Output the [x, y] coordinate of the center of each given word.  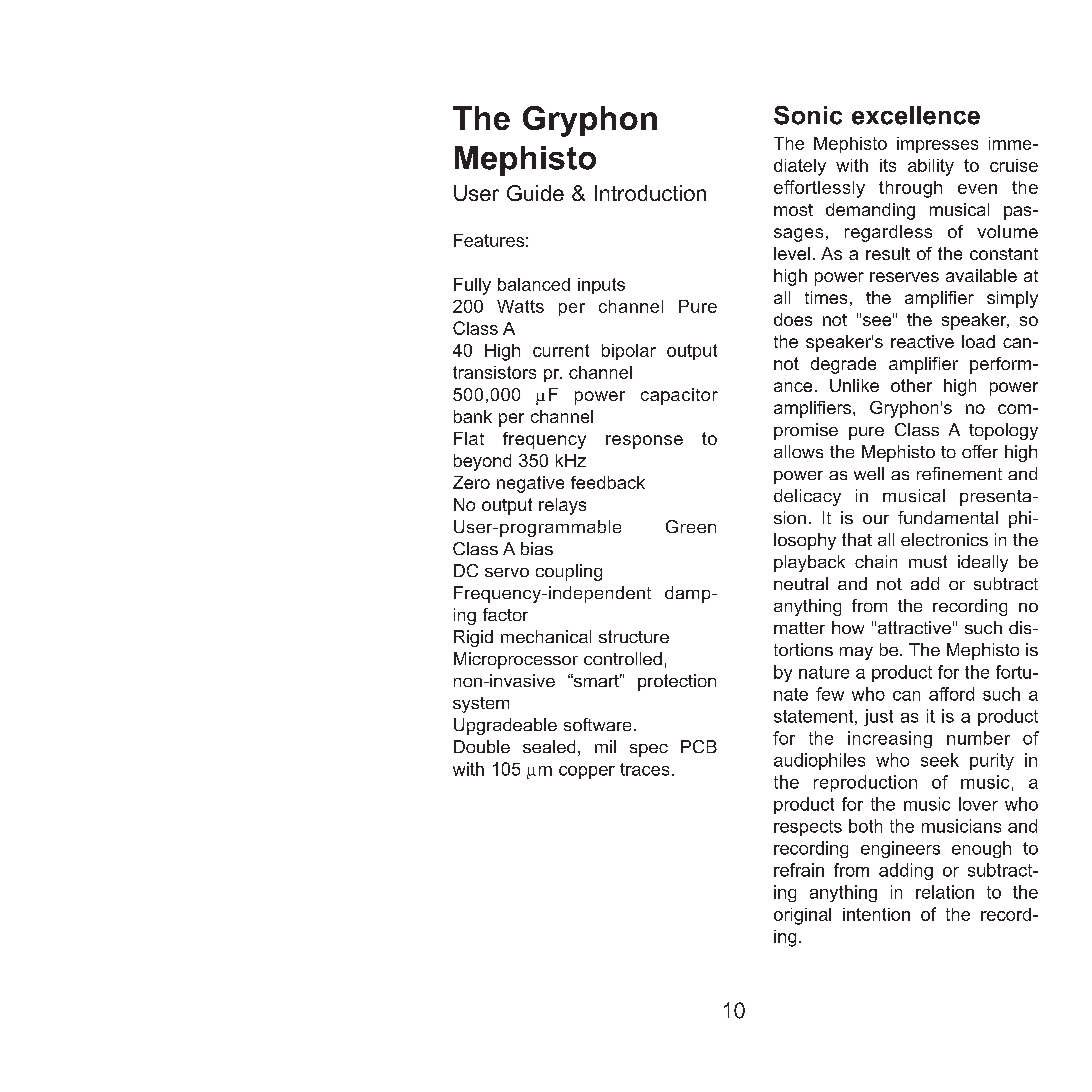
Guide [535, 193]
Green [691, 526]
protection [677, 682]
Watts [520, 306]
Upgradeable [505, 726]
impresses [937, 145]
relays [562, 506]
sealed [549, 746]
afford [951, 694]
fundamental [948, 517]
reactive [922, 341]
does [793, 319]
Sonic [808, 115]
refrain [799, 870]
